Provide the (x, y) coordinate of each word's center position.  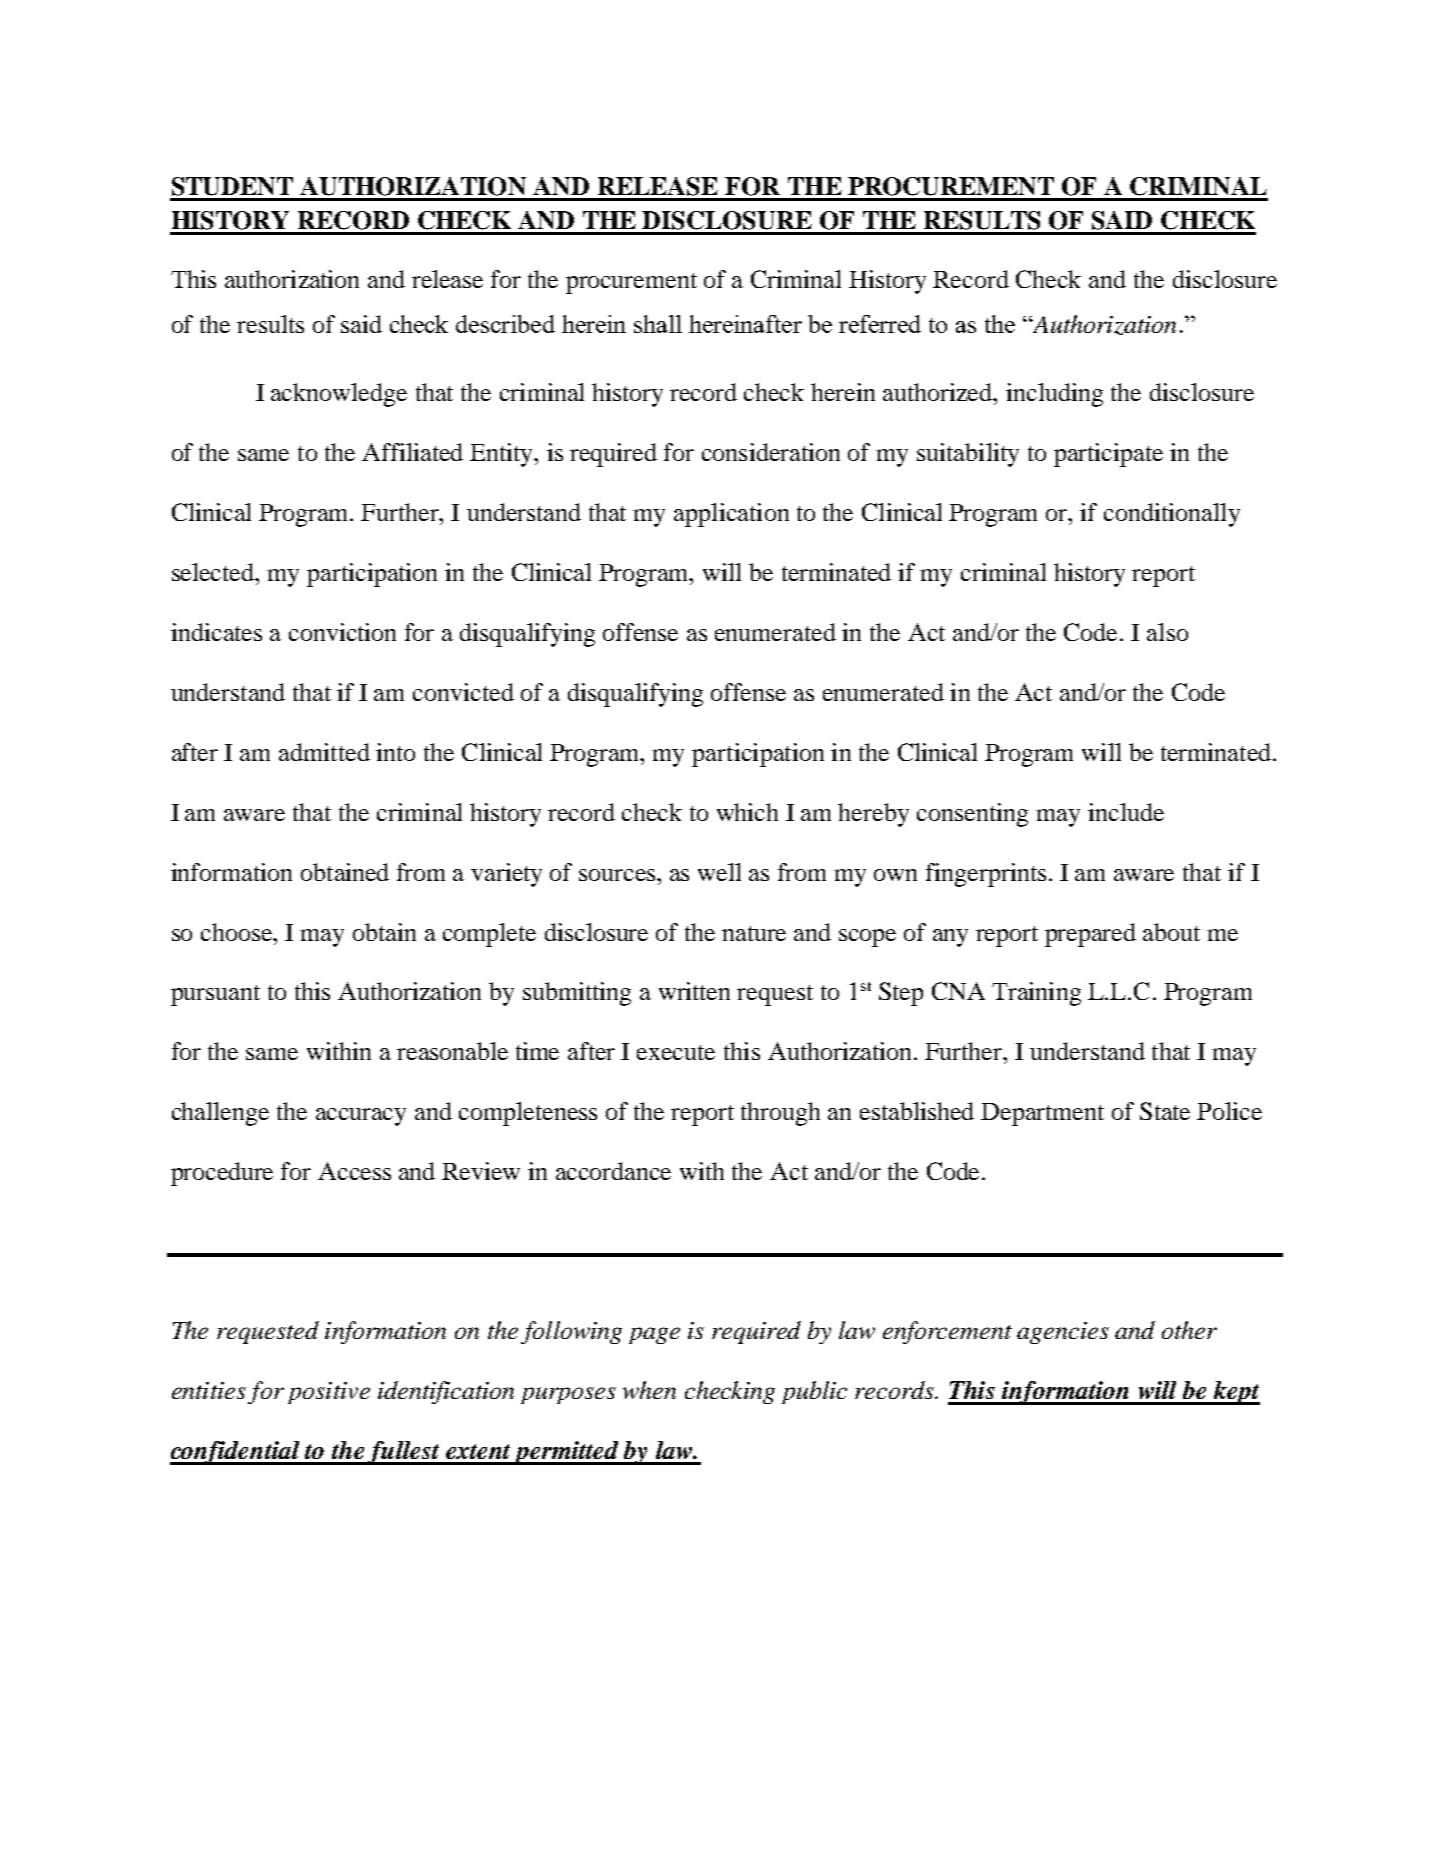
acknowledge (339, 395)
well (719, 872)
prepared (1090, 935)
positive (329, 1393)
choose (238, 932)
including (1054, 395)
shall (658, 324)
